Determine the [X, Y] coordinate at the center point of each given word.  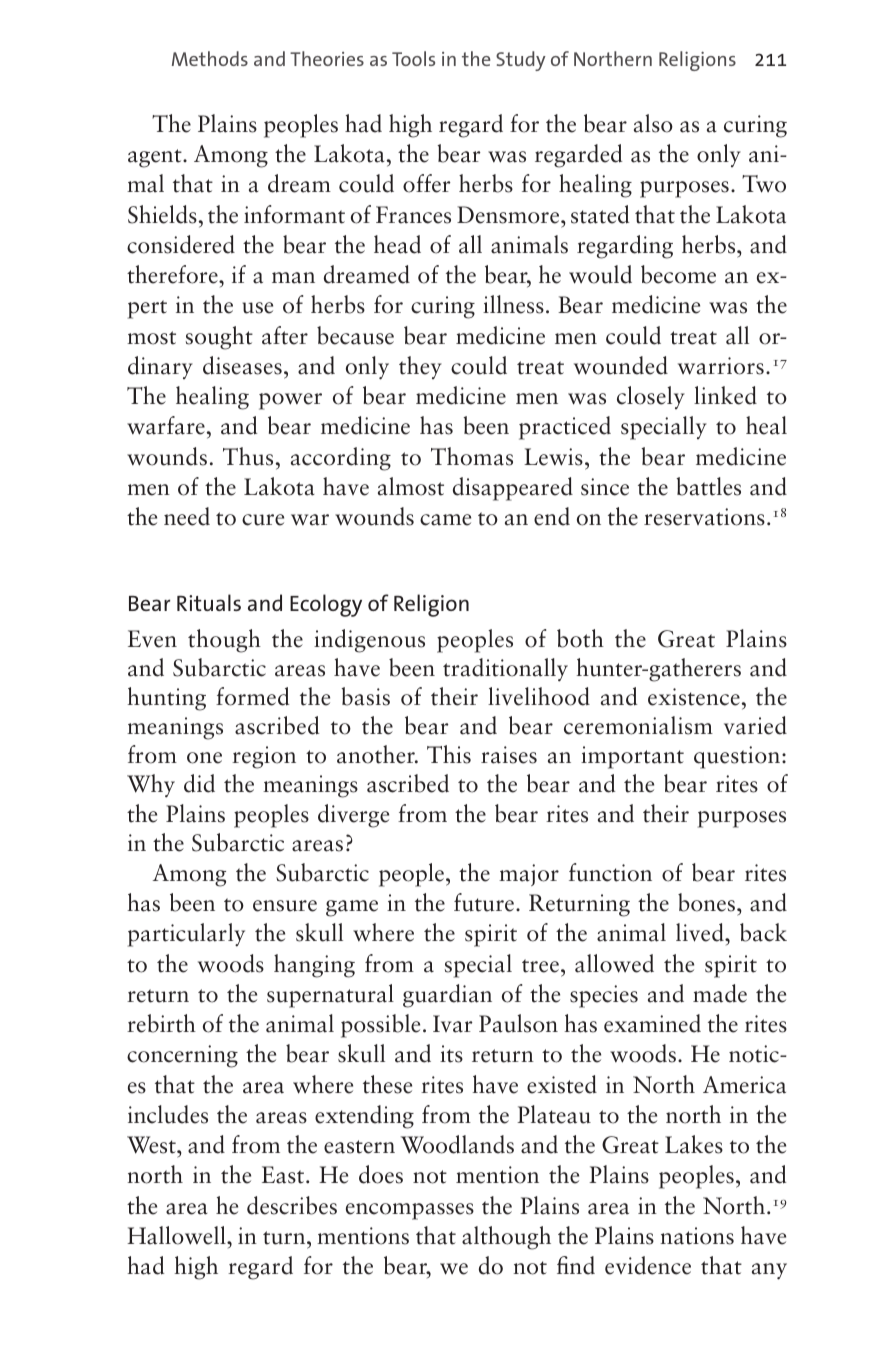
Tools [413, 58]
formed [252, 696]
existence [694, 697]
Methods [210, 58]
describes [292, 1205]
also [653, 123]
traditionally [505, 670]
